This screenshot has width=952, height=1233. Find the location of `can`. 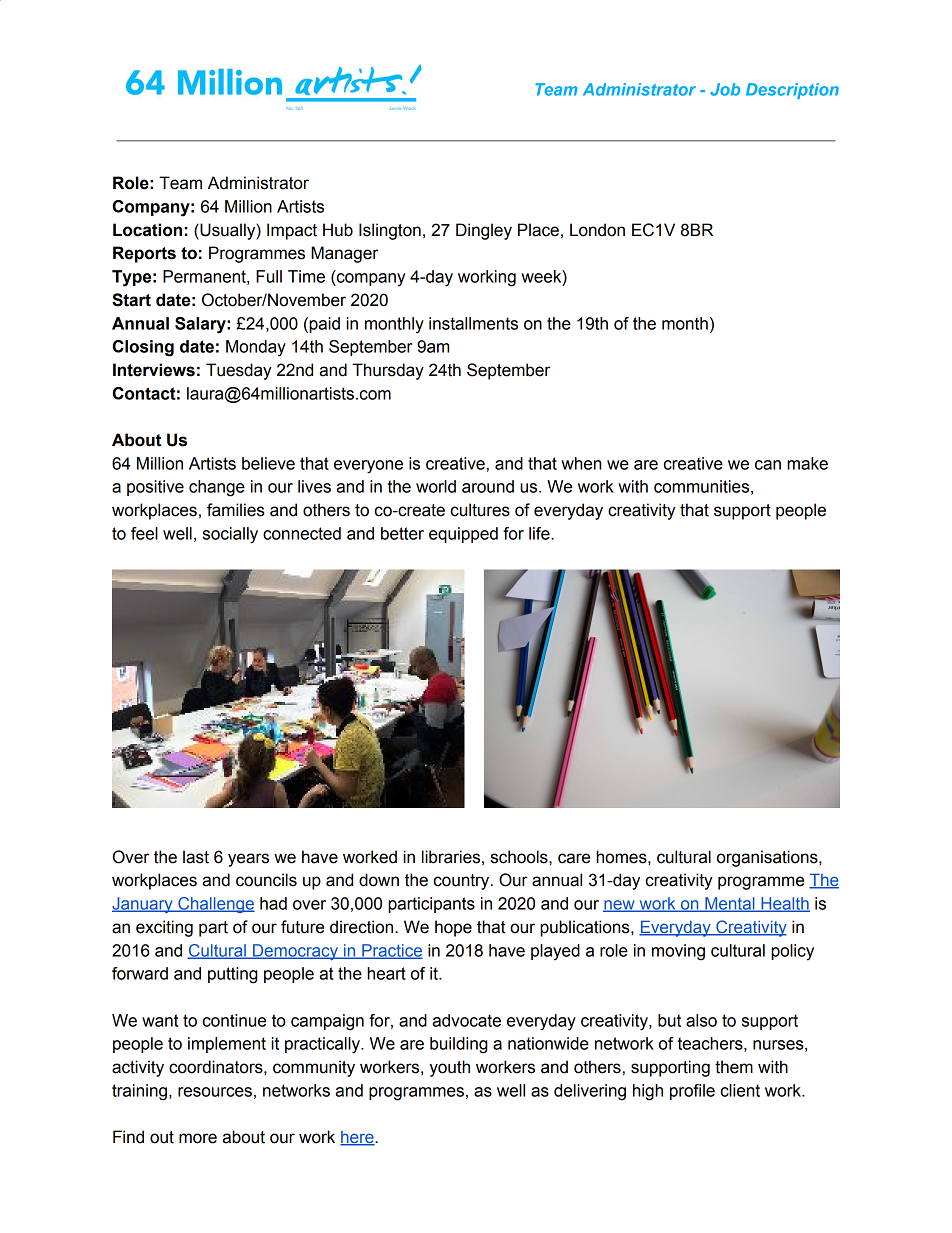

can is located at coordinates (768, 465).
